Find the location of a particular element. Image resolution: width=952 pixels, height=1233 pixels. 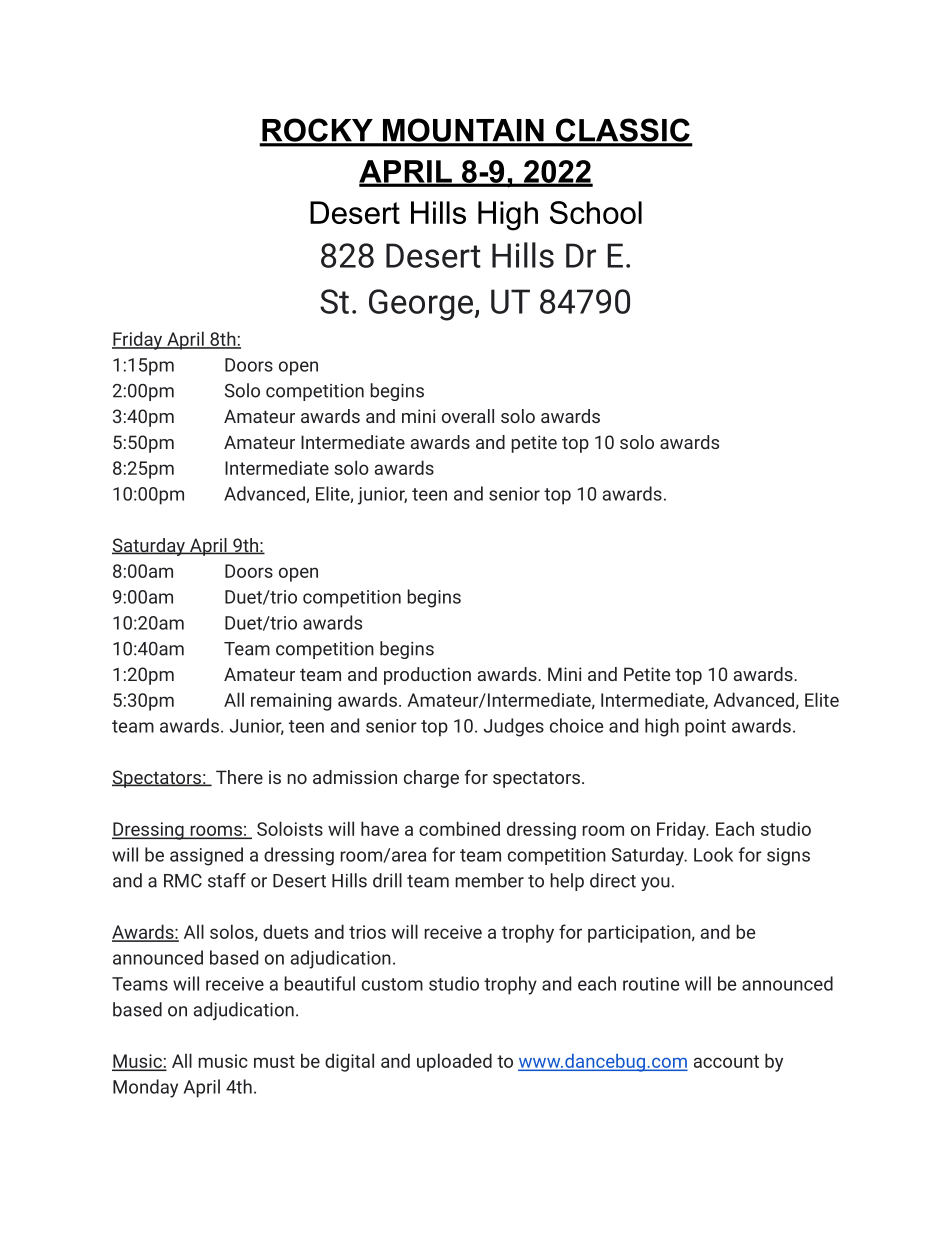

remaining is located at coordinates (291, 702).
